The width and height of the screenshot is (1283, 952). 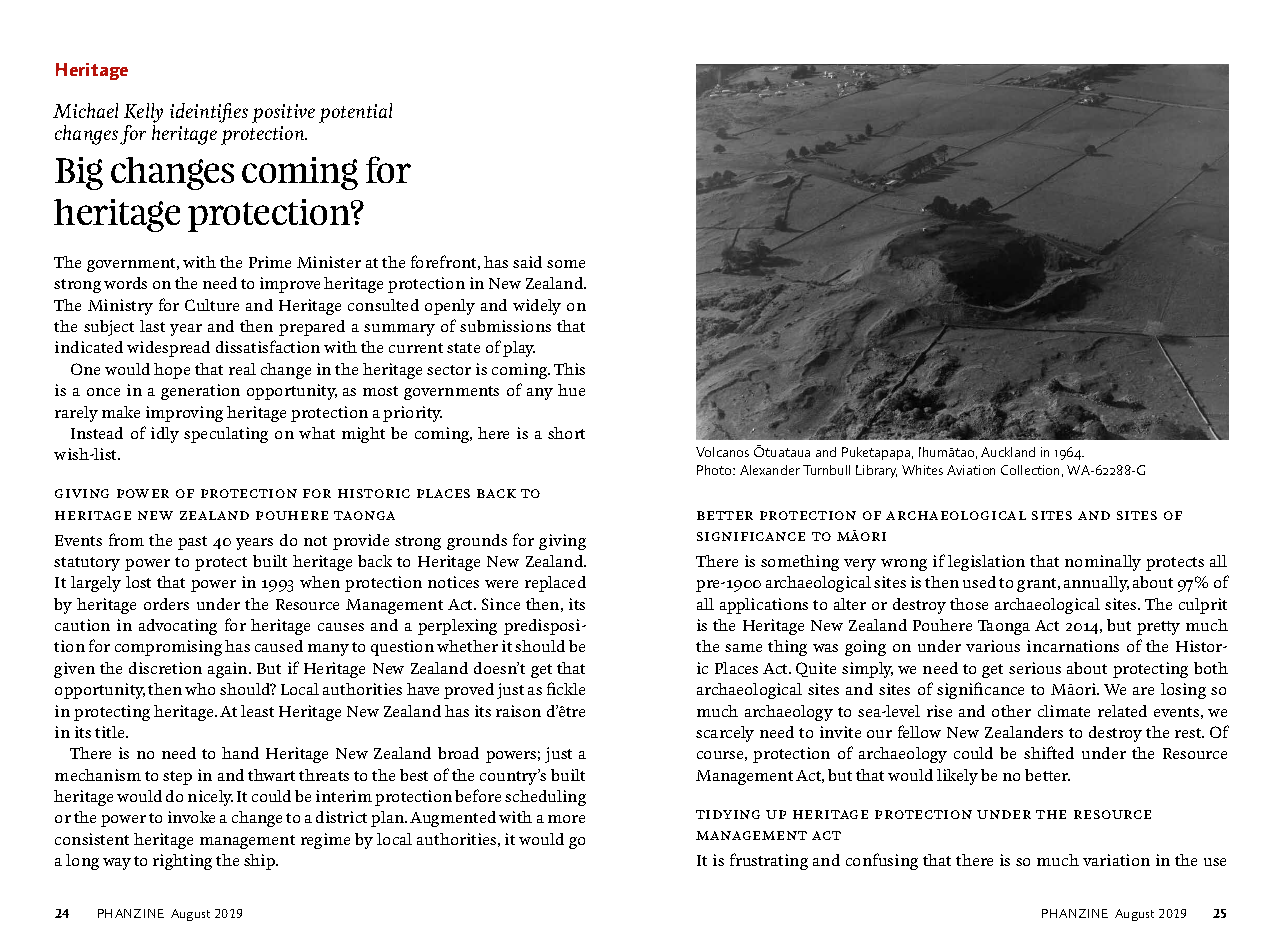 What do you see at coordinates (527, 262) in the screenshot?
I see `said` at bounding box center [527, 262].
